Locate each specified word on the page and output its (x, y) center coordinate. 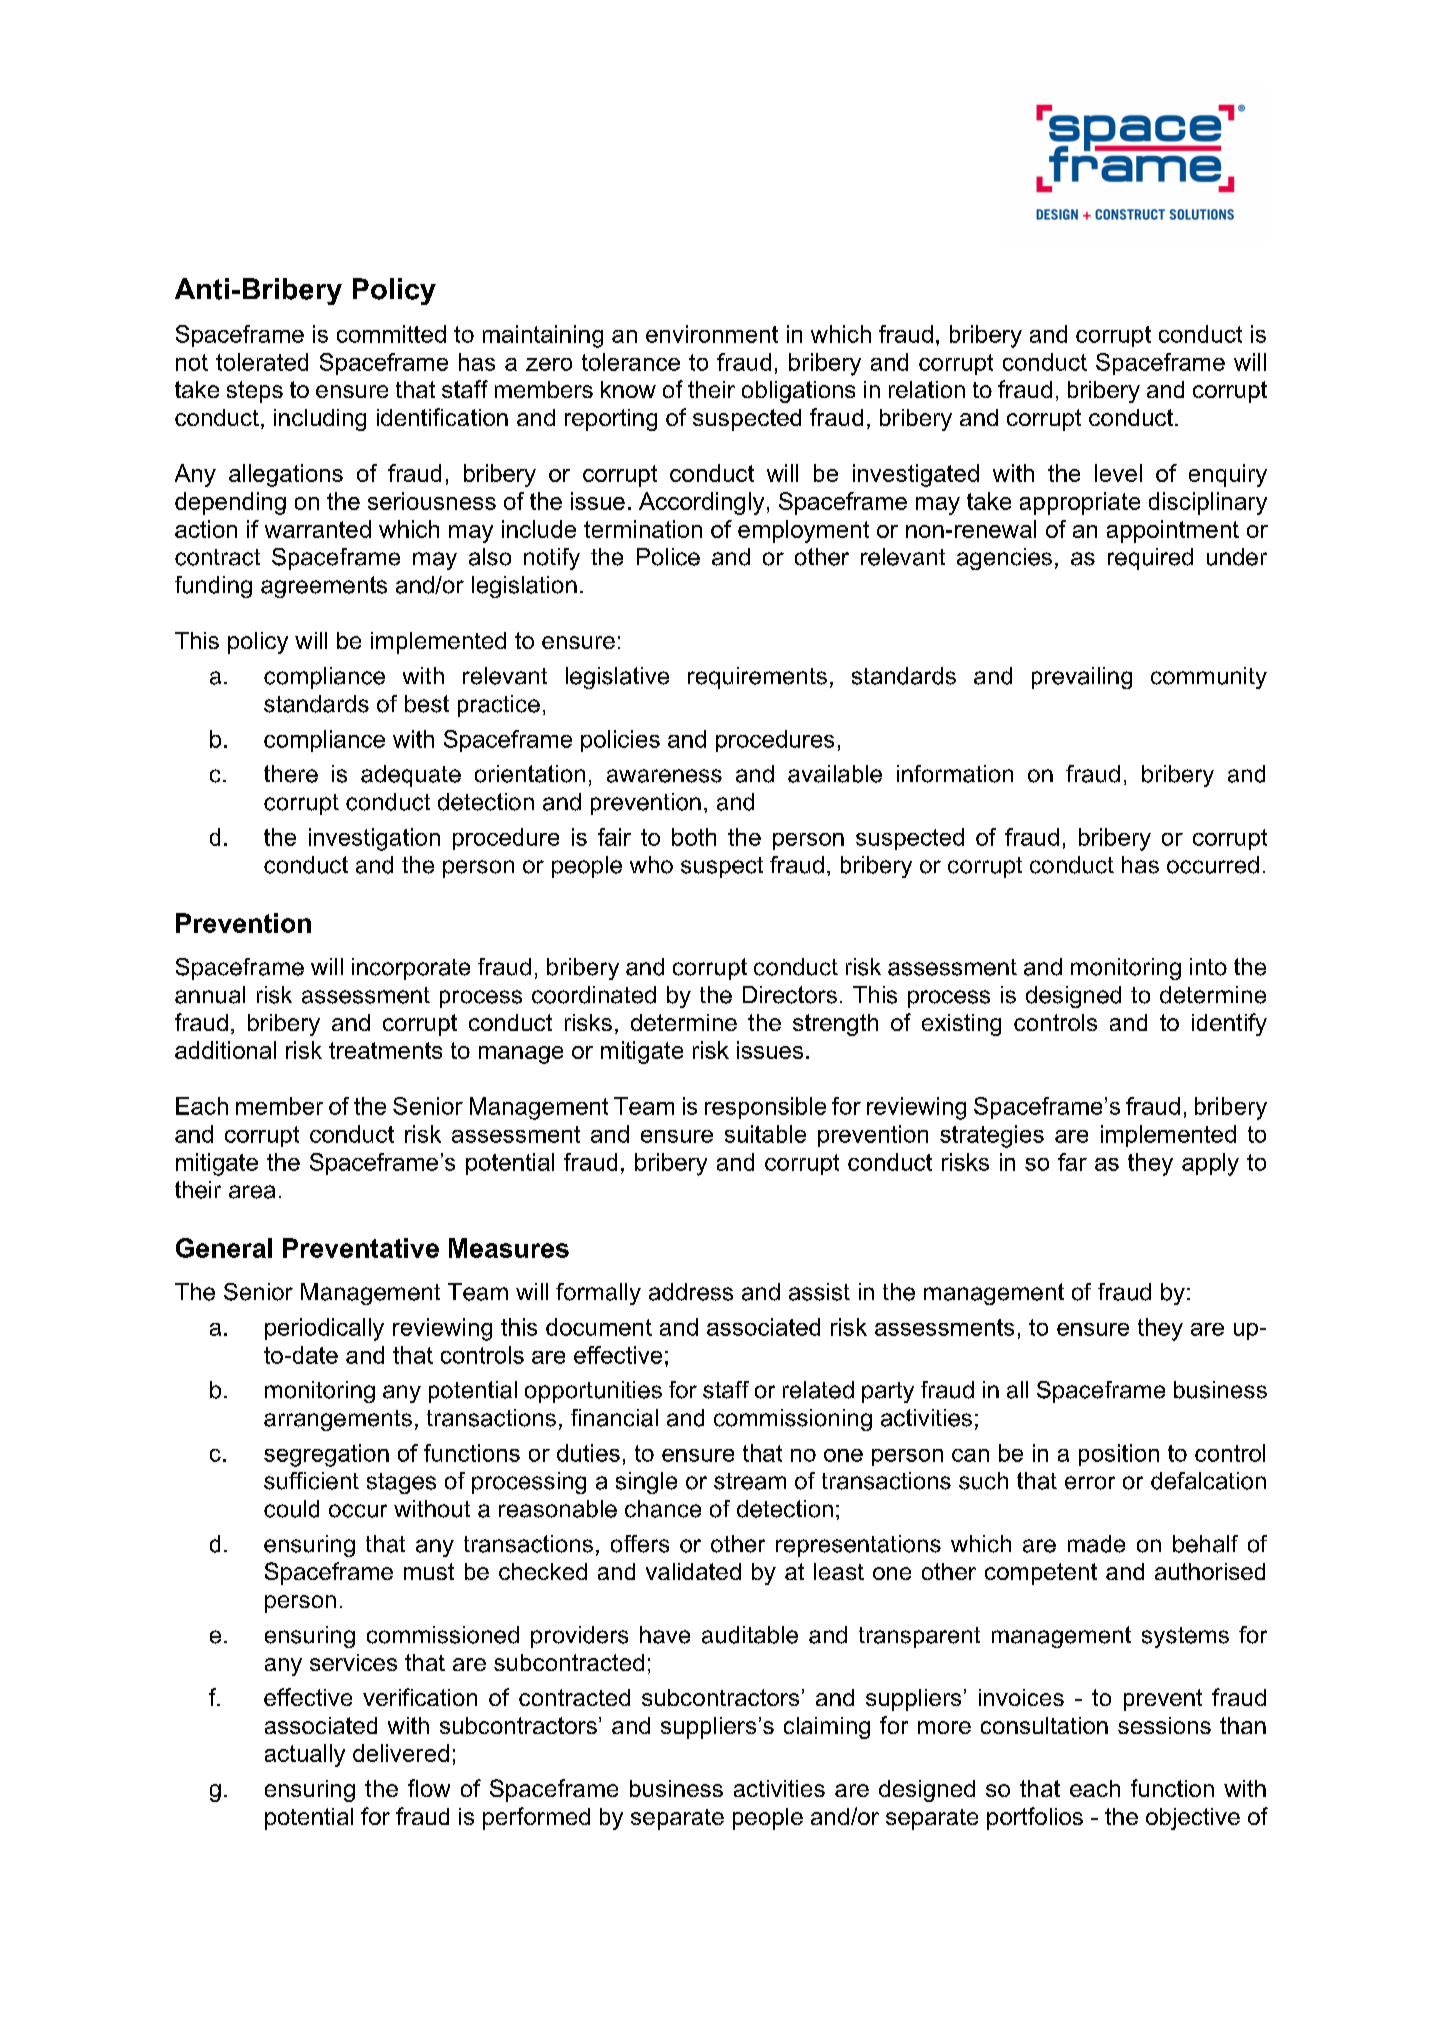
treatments (385, 1050)
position (1119, 1455)
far (1072, 1162)
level (1118, 473)
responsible (765, 1108)
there (291, 774)
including (320, 420)
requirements (757, 678)
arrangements (338, 1420)
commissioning (793, 1420)
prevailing (1082, 678)
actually (305, 1755)
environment (712, 334)
